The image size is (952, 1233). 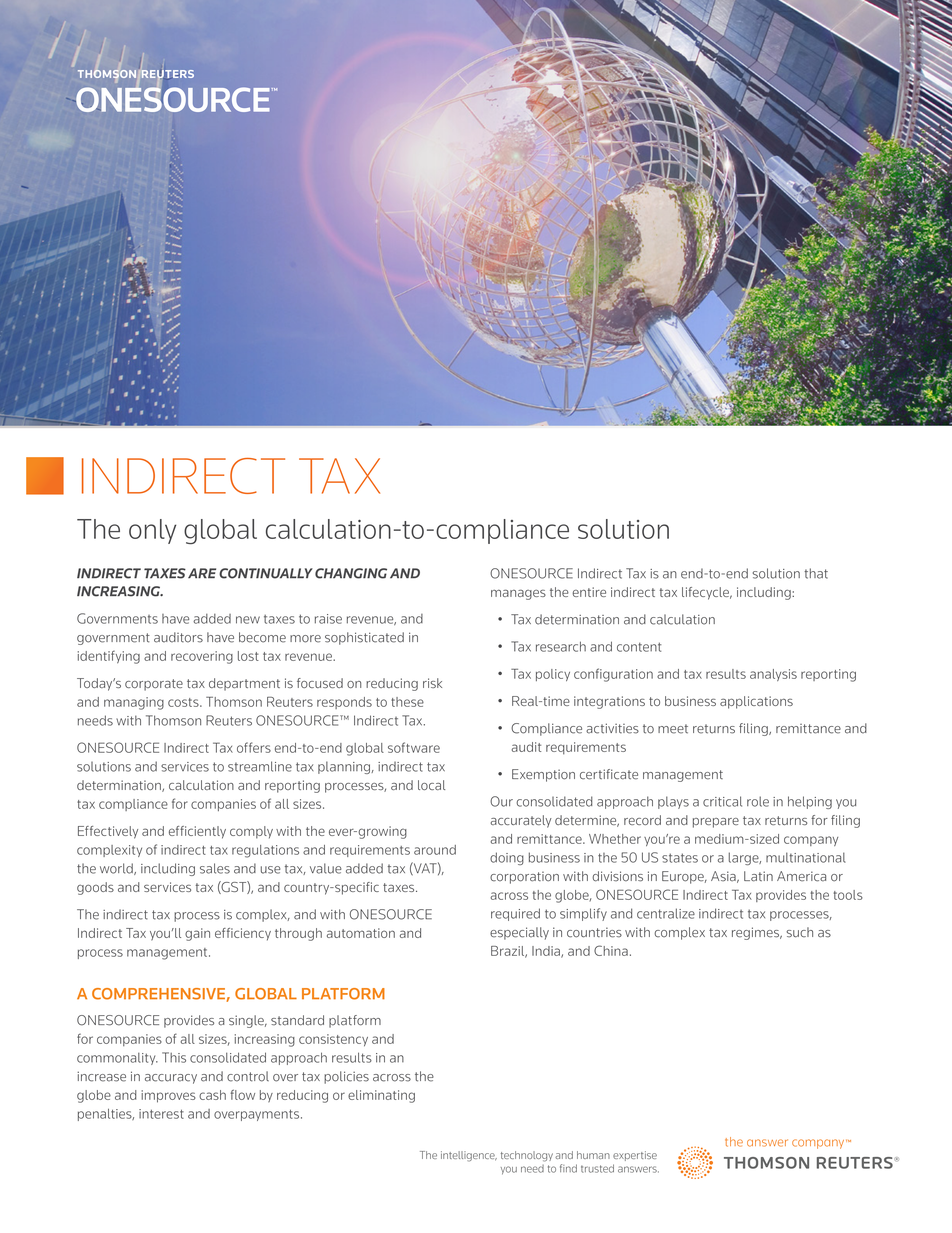 I want to click on corporate, so click(x=154, y=685).
